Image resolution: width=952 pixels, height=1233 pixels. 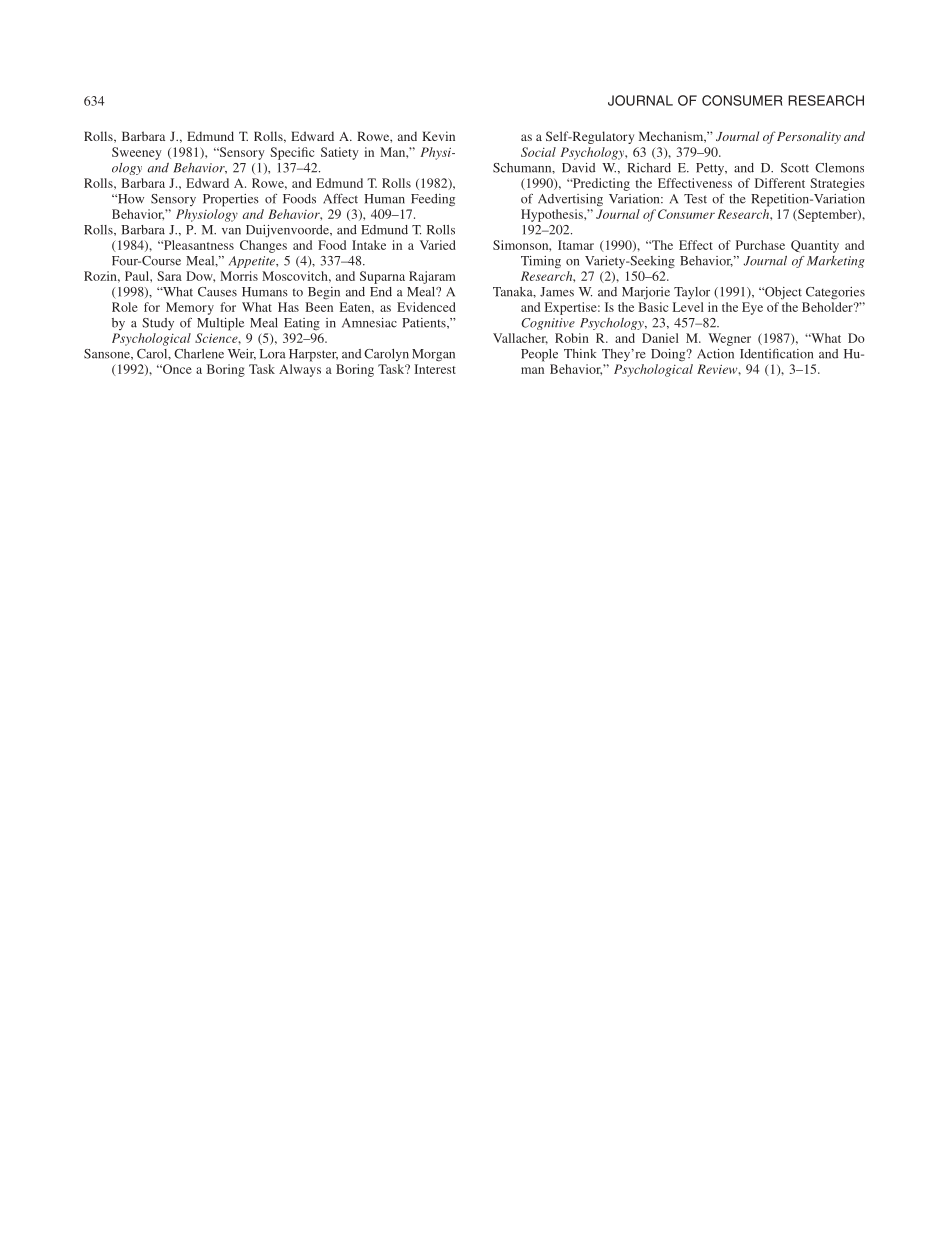 What do you see at coordinates (438, 245) in the screenshot?
I see `Varied` at bounding box center [438, 245].
